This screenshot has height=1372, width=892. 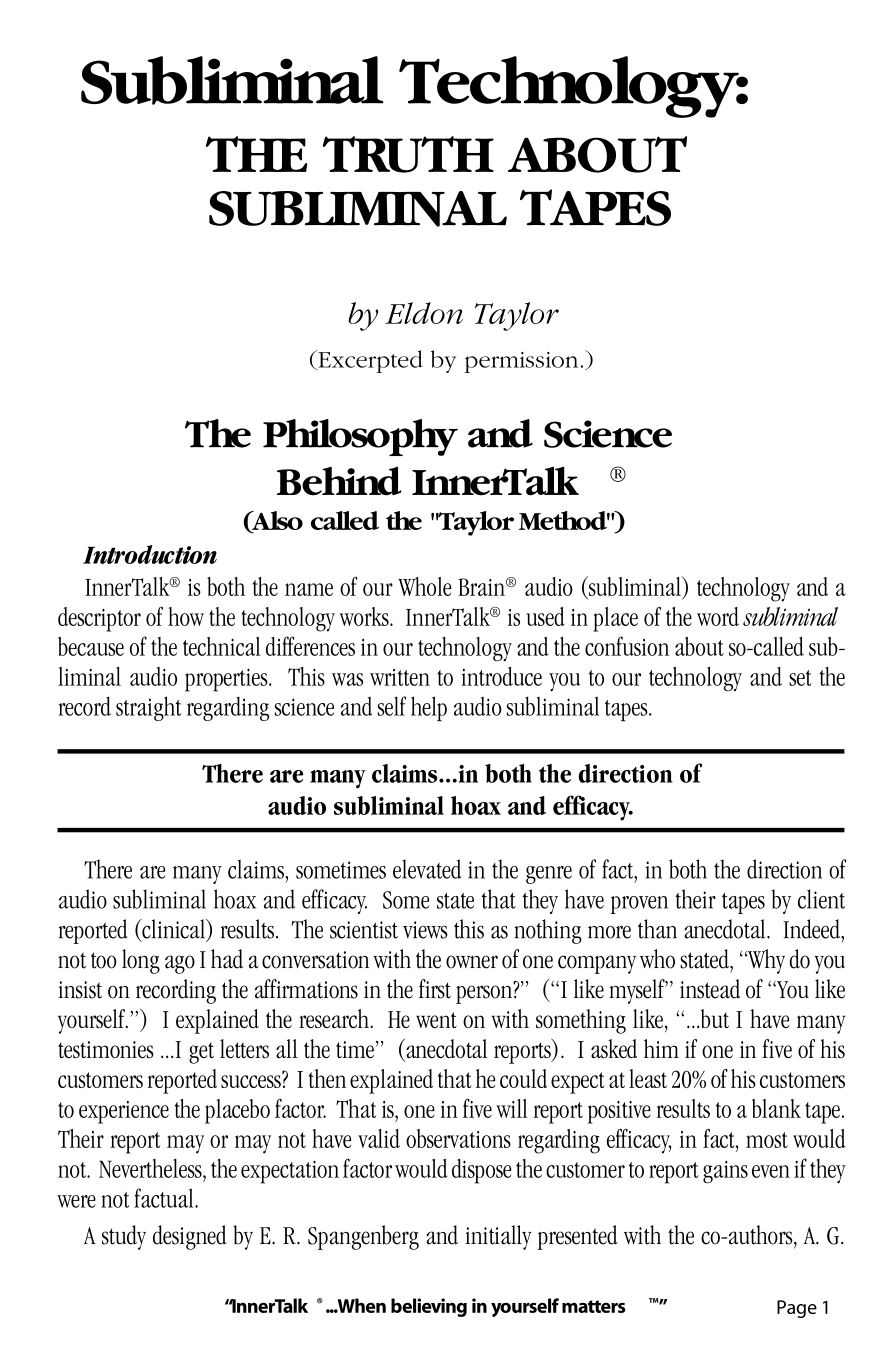 What do you see at coordinates (765, 961) in the screenshot?
I see `Why` at bounding box center [765, 961].
